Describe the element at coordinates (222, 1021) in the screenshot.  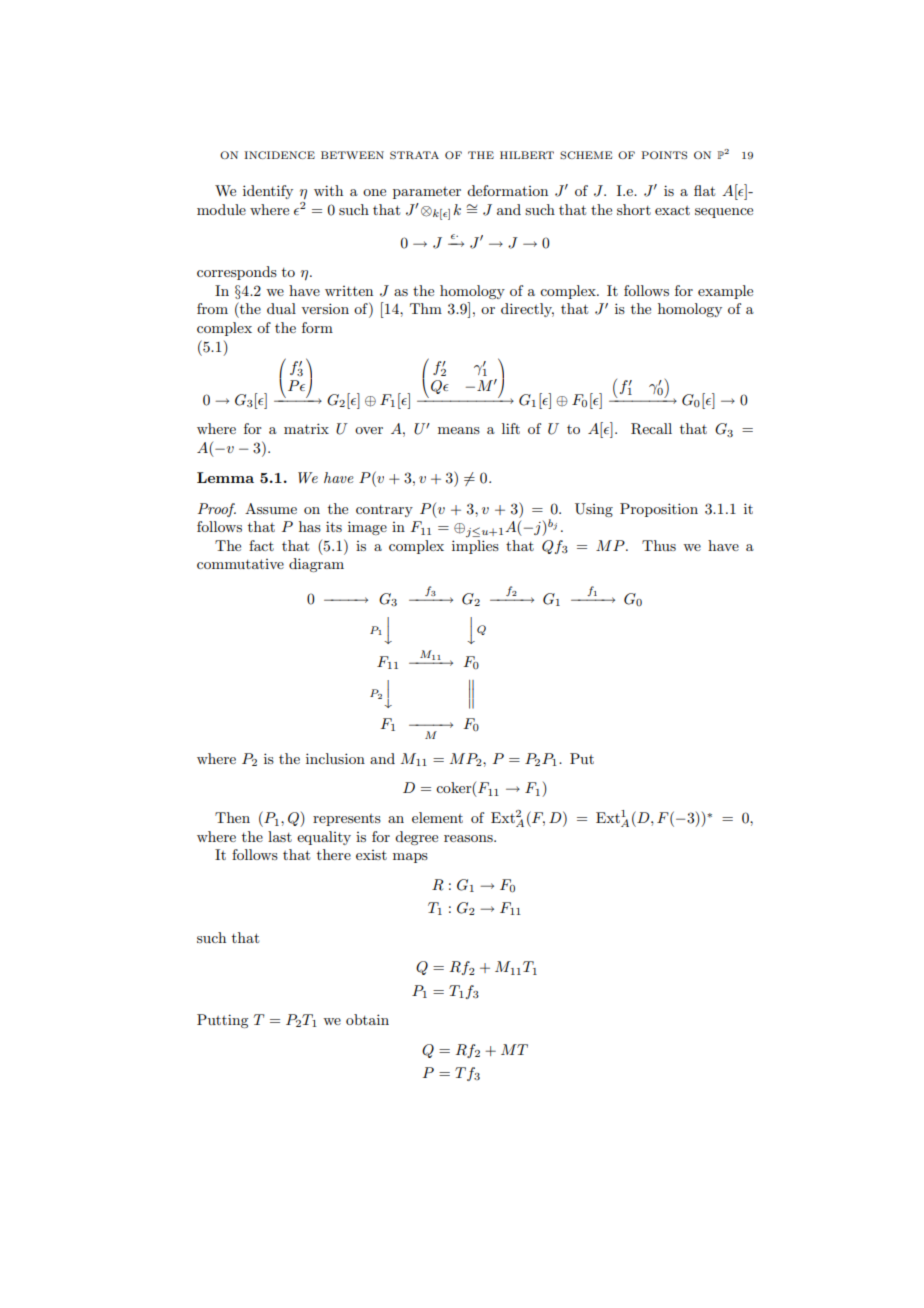
I see `Putting` at that location.
